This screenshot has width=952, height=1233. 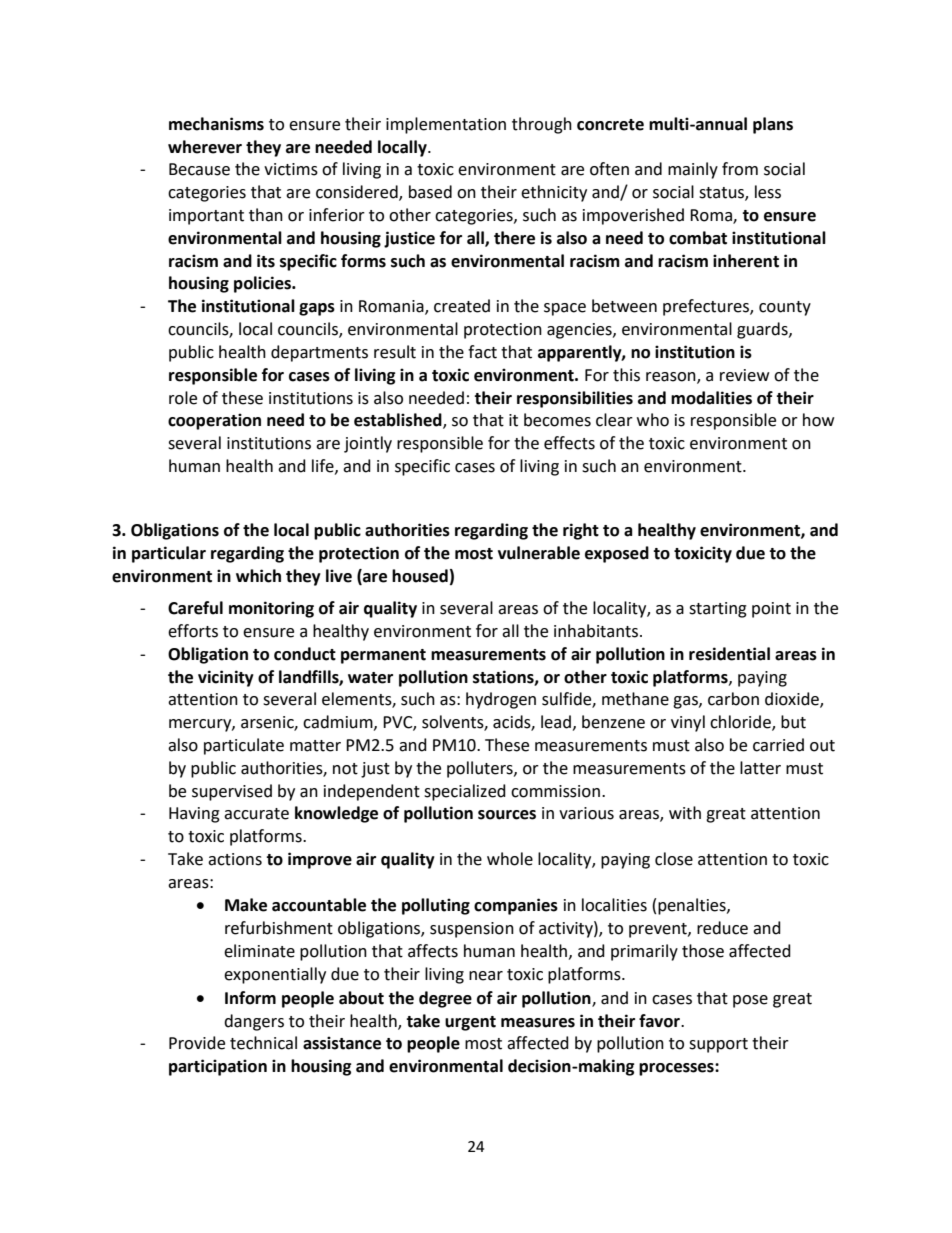 I want to click on wherever, so click(x=205, y=147).
